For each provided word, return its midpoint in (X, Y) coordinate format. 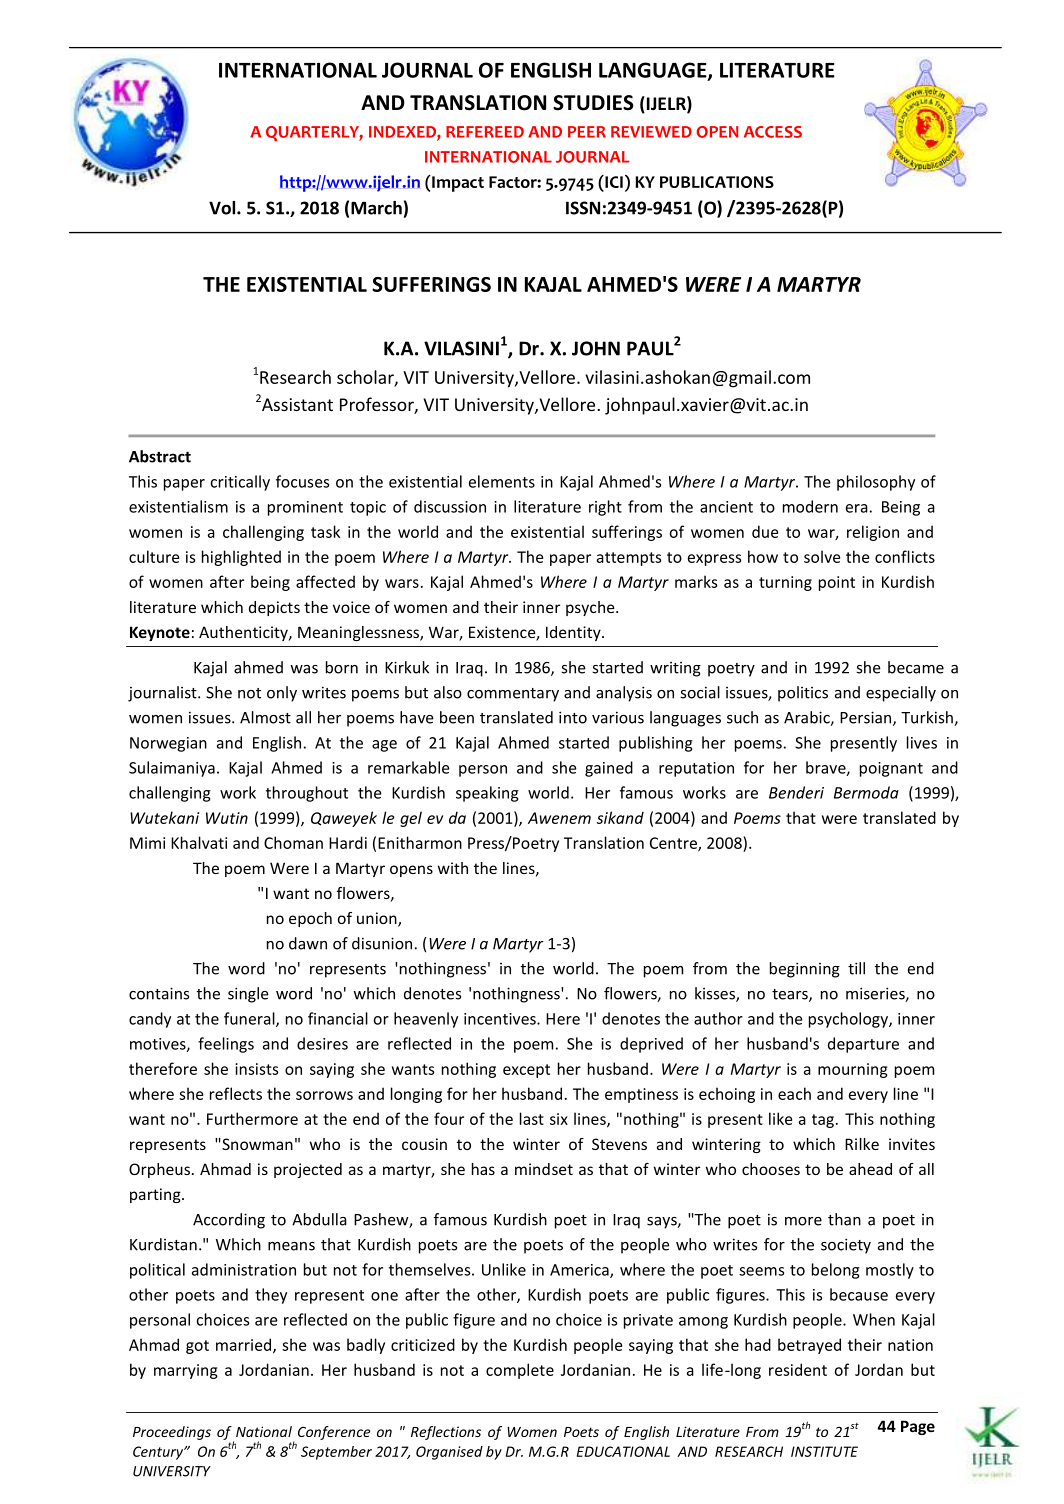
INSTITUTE (824, 1451)
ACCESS (773, 132)
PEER (587, 132)
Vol (223, 208)
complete (520, 1371)
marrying (186, 1371)
